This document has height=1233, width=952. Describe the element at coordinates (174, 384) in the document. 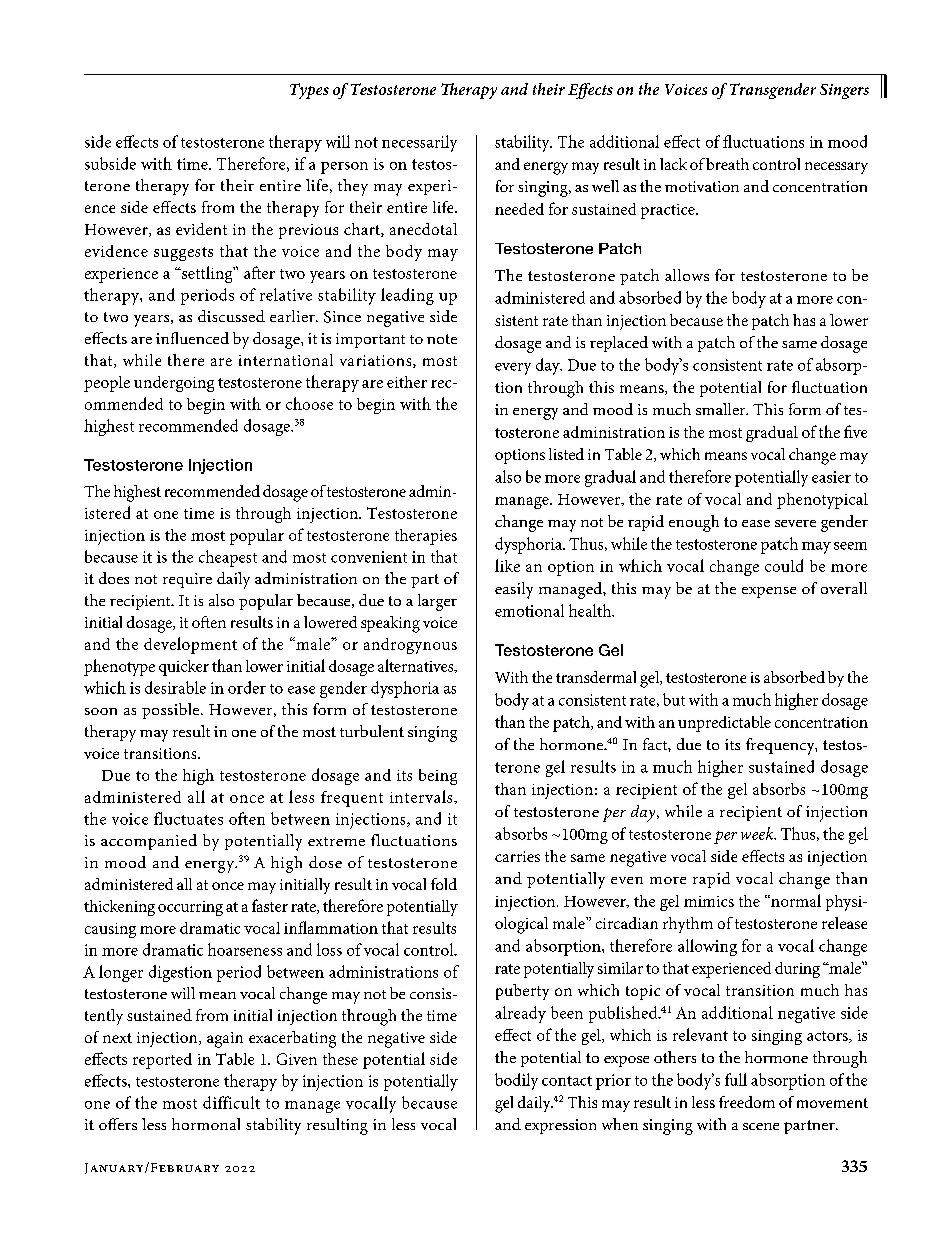

I see `undergoing` at that location.
